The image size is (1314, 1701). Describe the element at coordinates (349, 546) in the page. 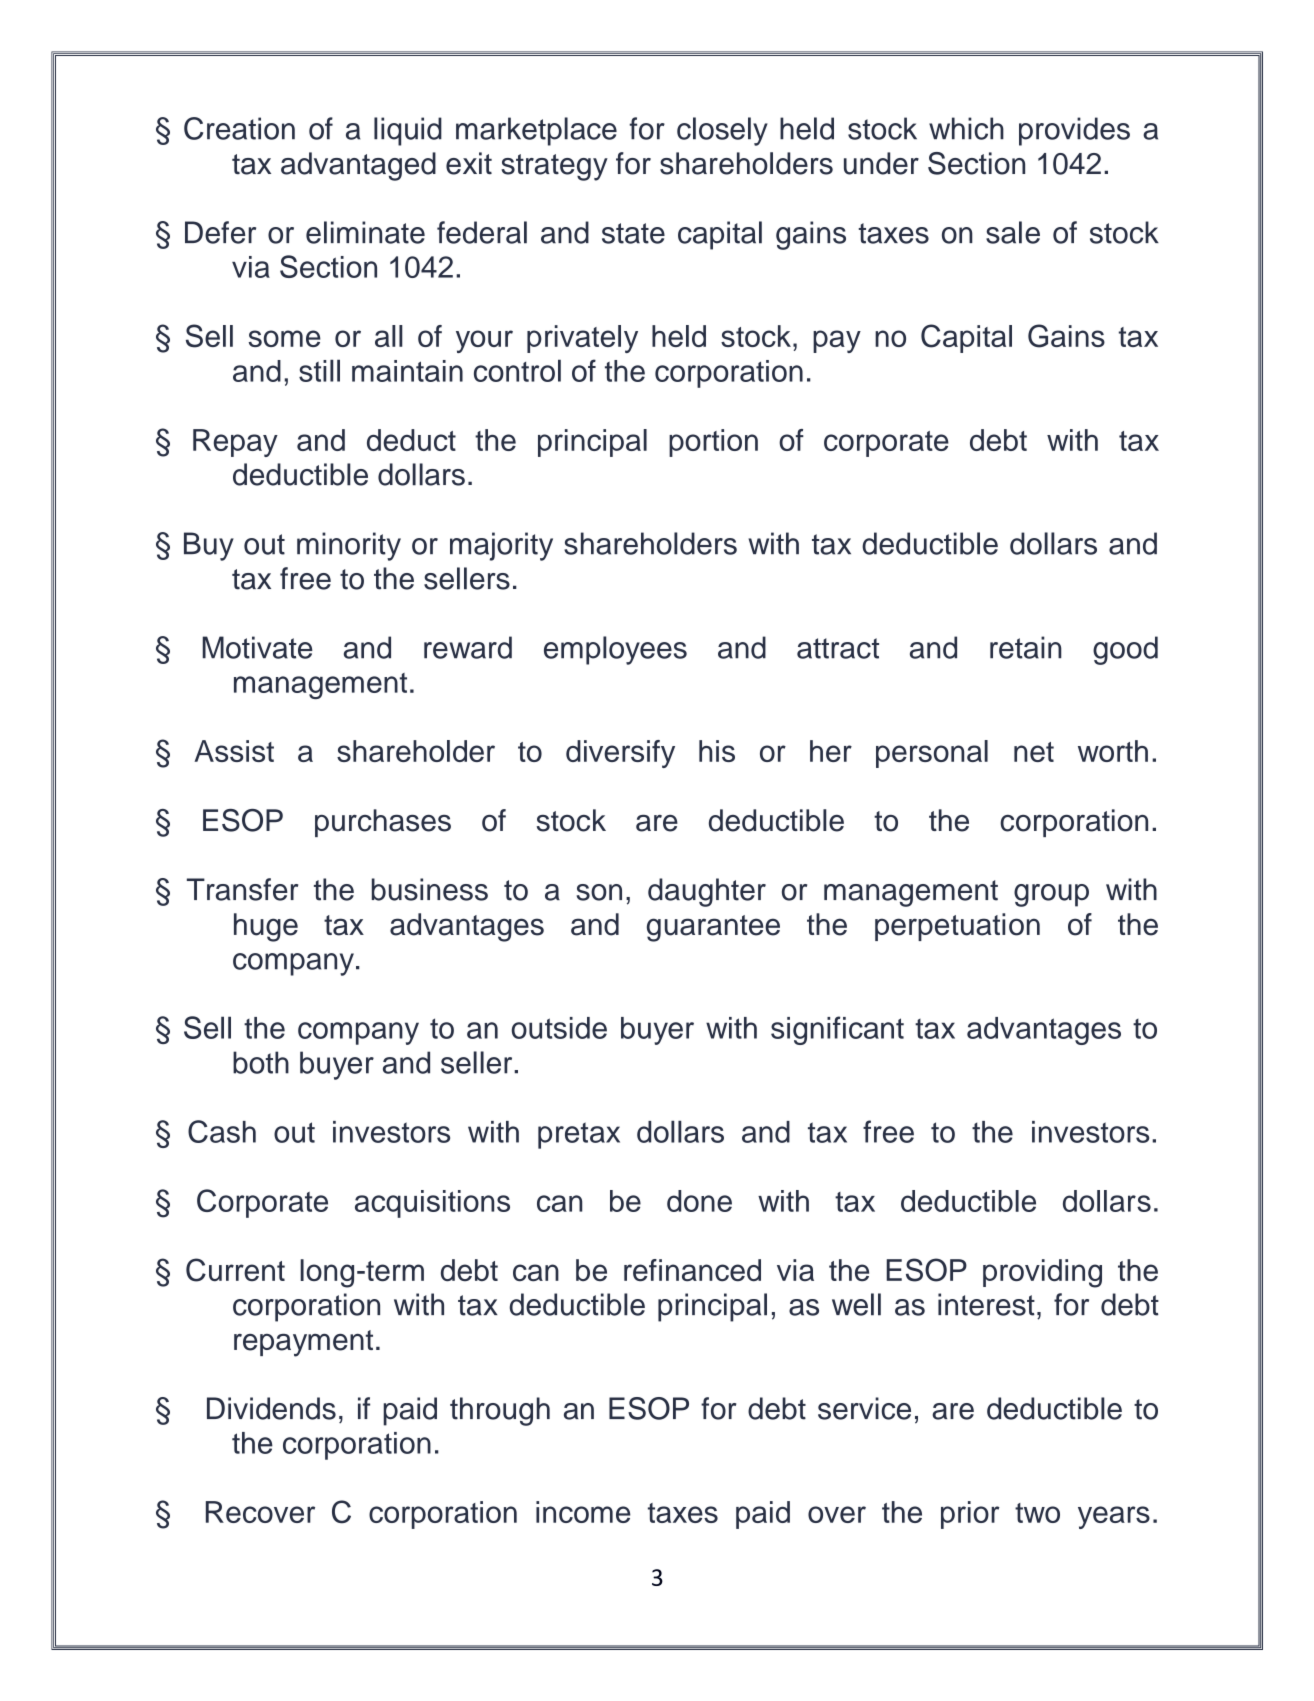

I see `minority` at that location.
